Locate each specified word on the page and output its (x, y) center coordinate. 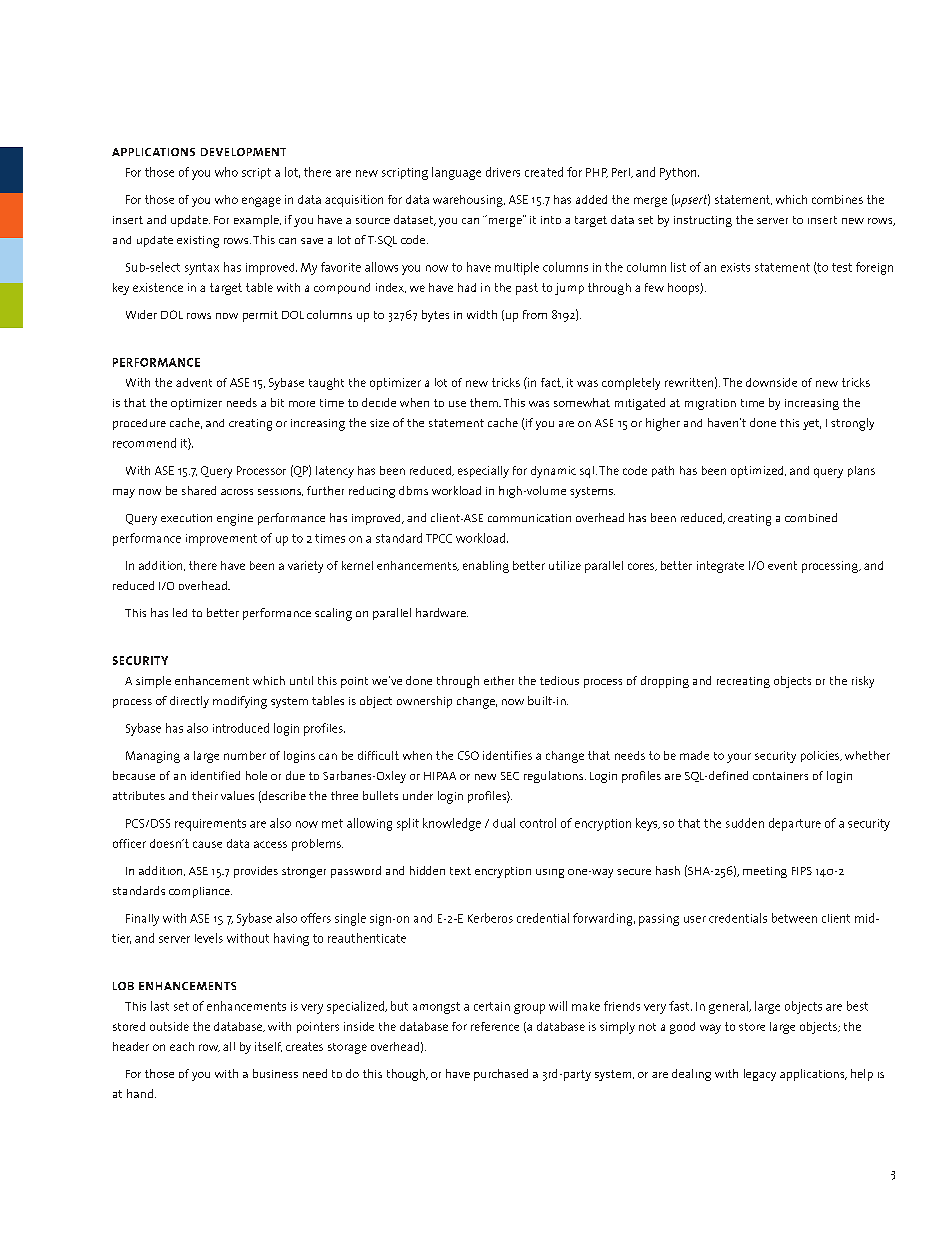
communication (529, 518)
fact (552, 383)
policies (821, 756)
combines (837, 199)
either (499, 680)
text (460, 871)
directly (189, 702)
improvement (221, 540)
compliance (200, 892)
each (182, 1046)
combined (811, 517)
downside (771, 382)
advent (194, 382)
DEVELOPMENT (243, 152)
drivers (503, 172)
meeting (765, 872)
